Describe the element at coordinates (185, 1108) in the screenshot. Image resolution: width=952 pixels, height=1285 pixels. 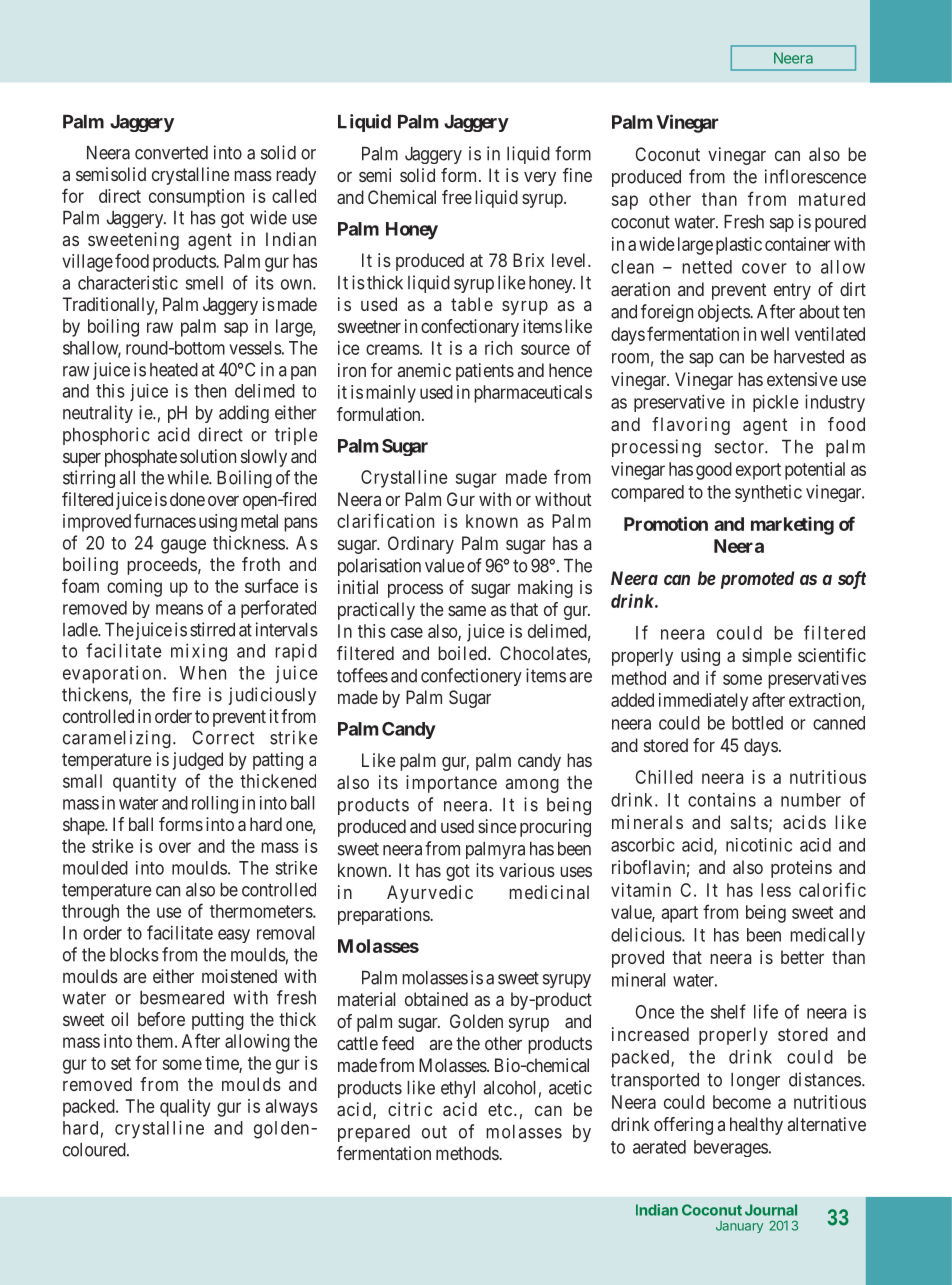
I see `quality` at that location.
